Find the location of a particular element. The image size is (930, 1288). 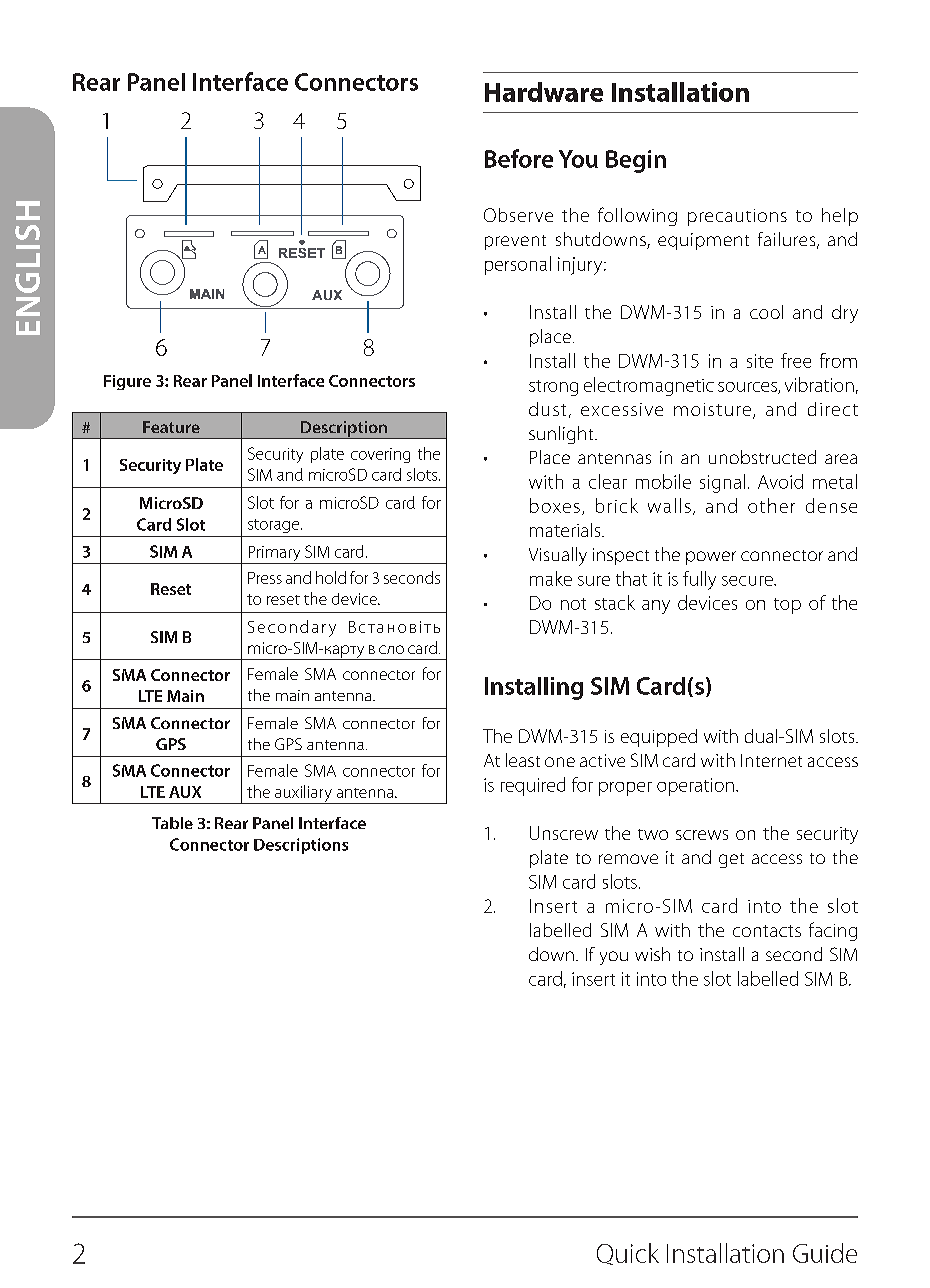

Hardware is located at coordinates (544, 92).
